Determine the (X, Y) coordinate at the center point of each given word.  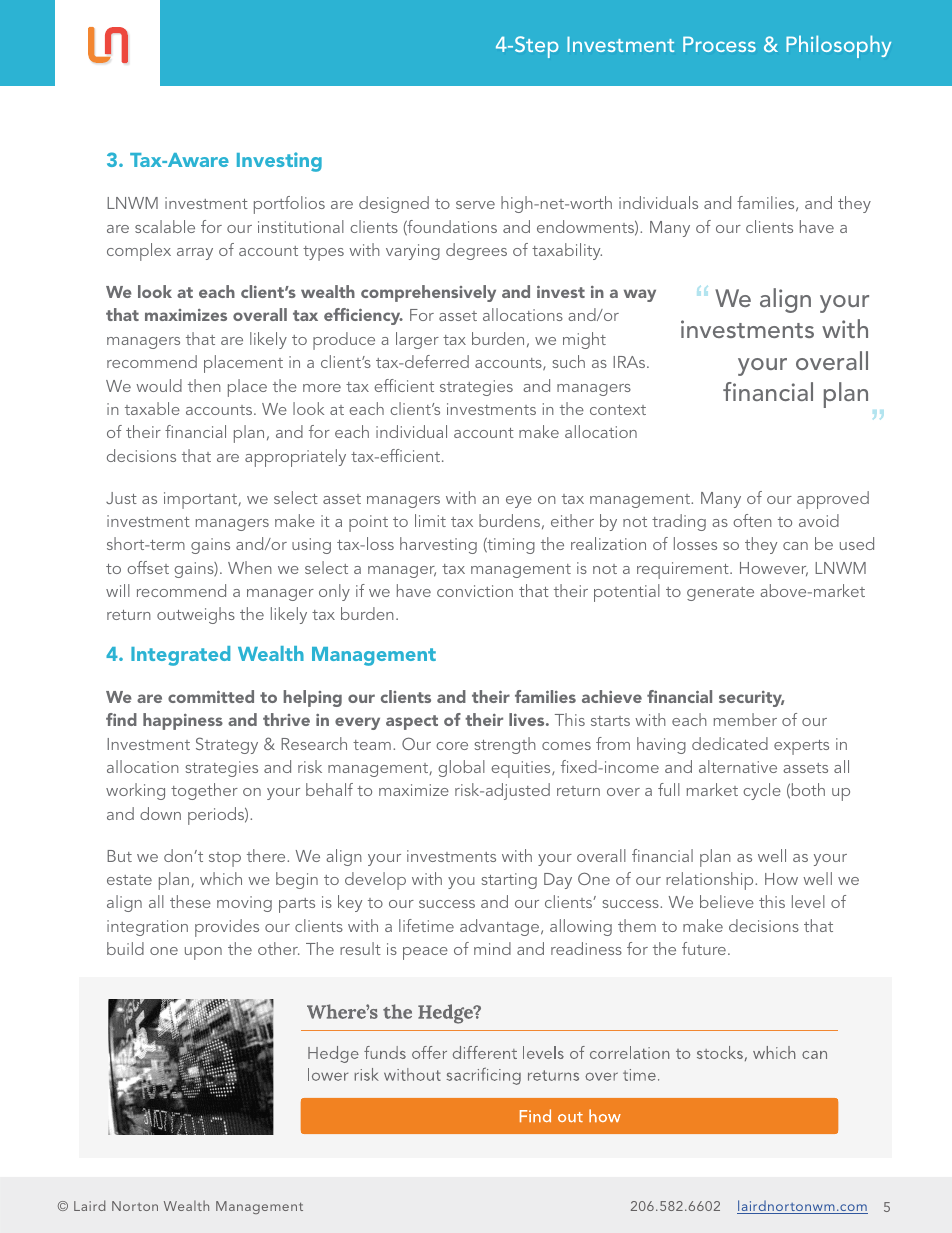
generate (720, 594)
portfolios (289, 205)
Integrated (180, 656)
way (640, 295)
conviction (475, 591)
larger (417, 340)
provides (227, 928)
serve (475, 205)
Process (719, 44)
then (204, 385)
